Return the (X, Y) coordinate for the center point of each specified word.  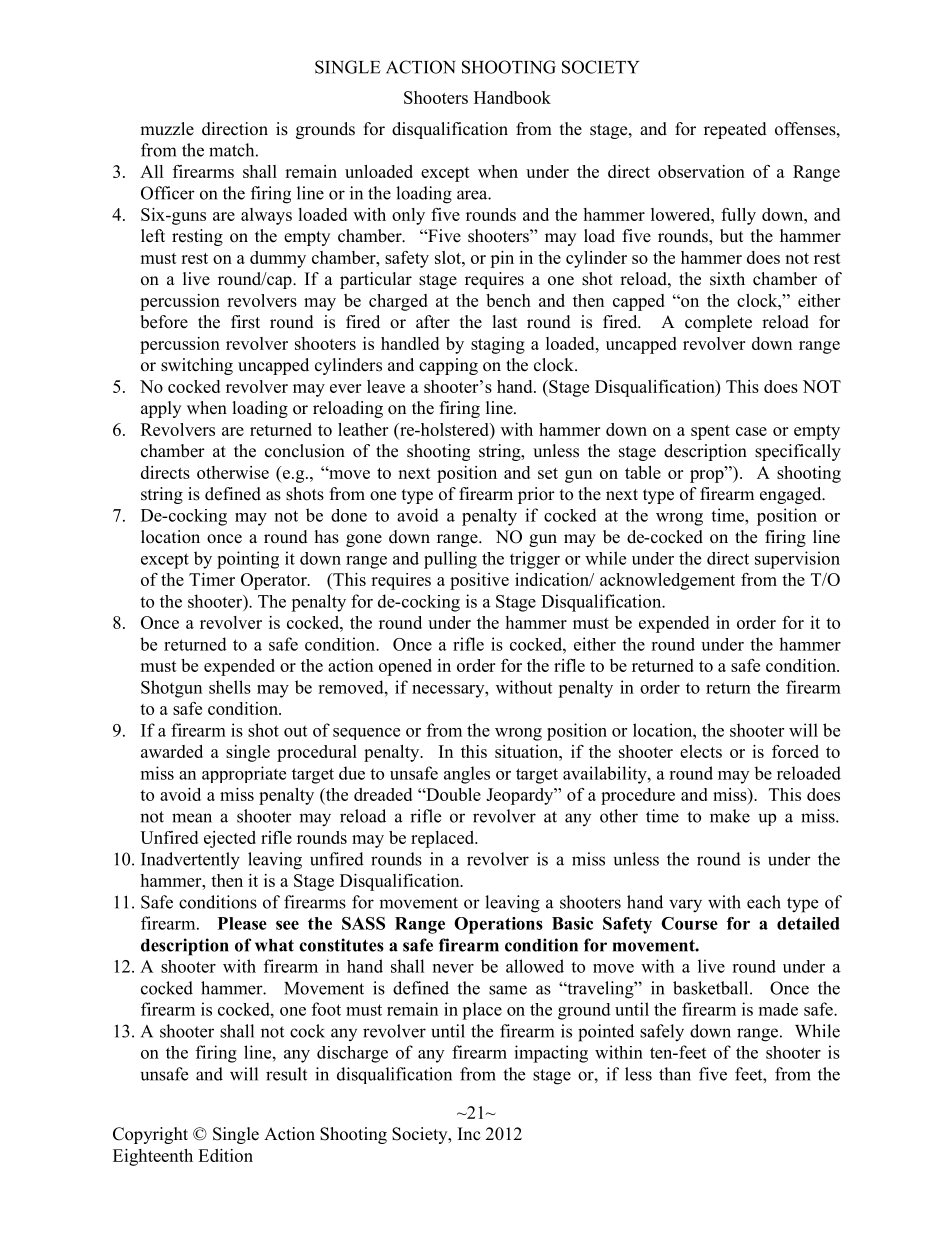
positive (479, 581)
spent (710, 432)
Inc (469, 1134)
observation (701, 171)
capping (448, 366)
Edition (225, 1155)
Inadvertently (190, 861)
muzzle (167, 129)
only (408, 216)
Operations (498, 925)
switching (197, 366)
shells (230, 687)
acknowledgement (667, 581)
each (764, 902)
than (675, 1074)
